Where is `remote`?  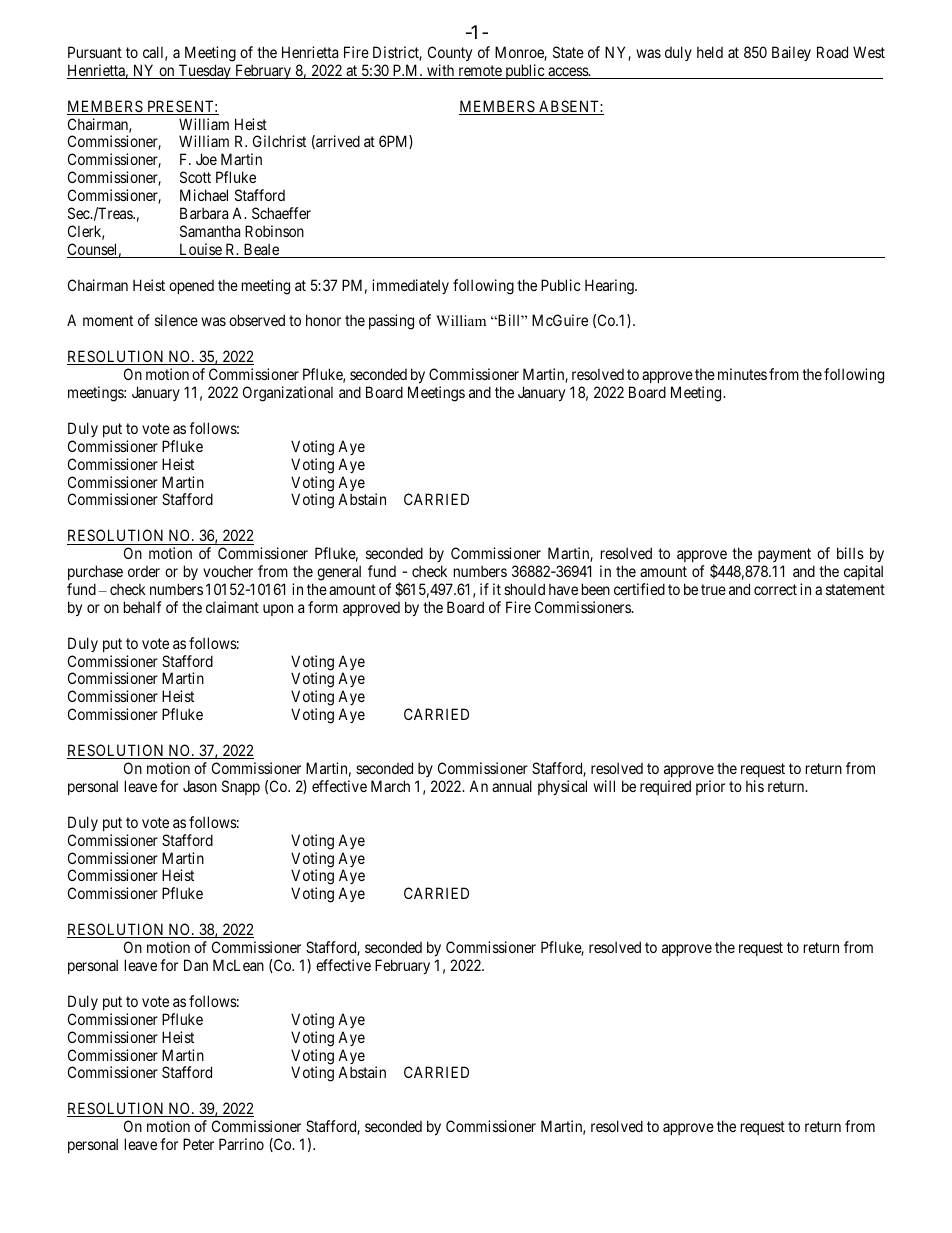 remote is located at coordinates (480, 72).
